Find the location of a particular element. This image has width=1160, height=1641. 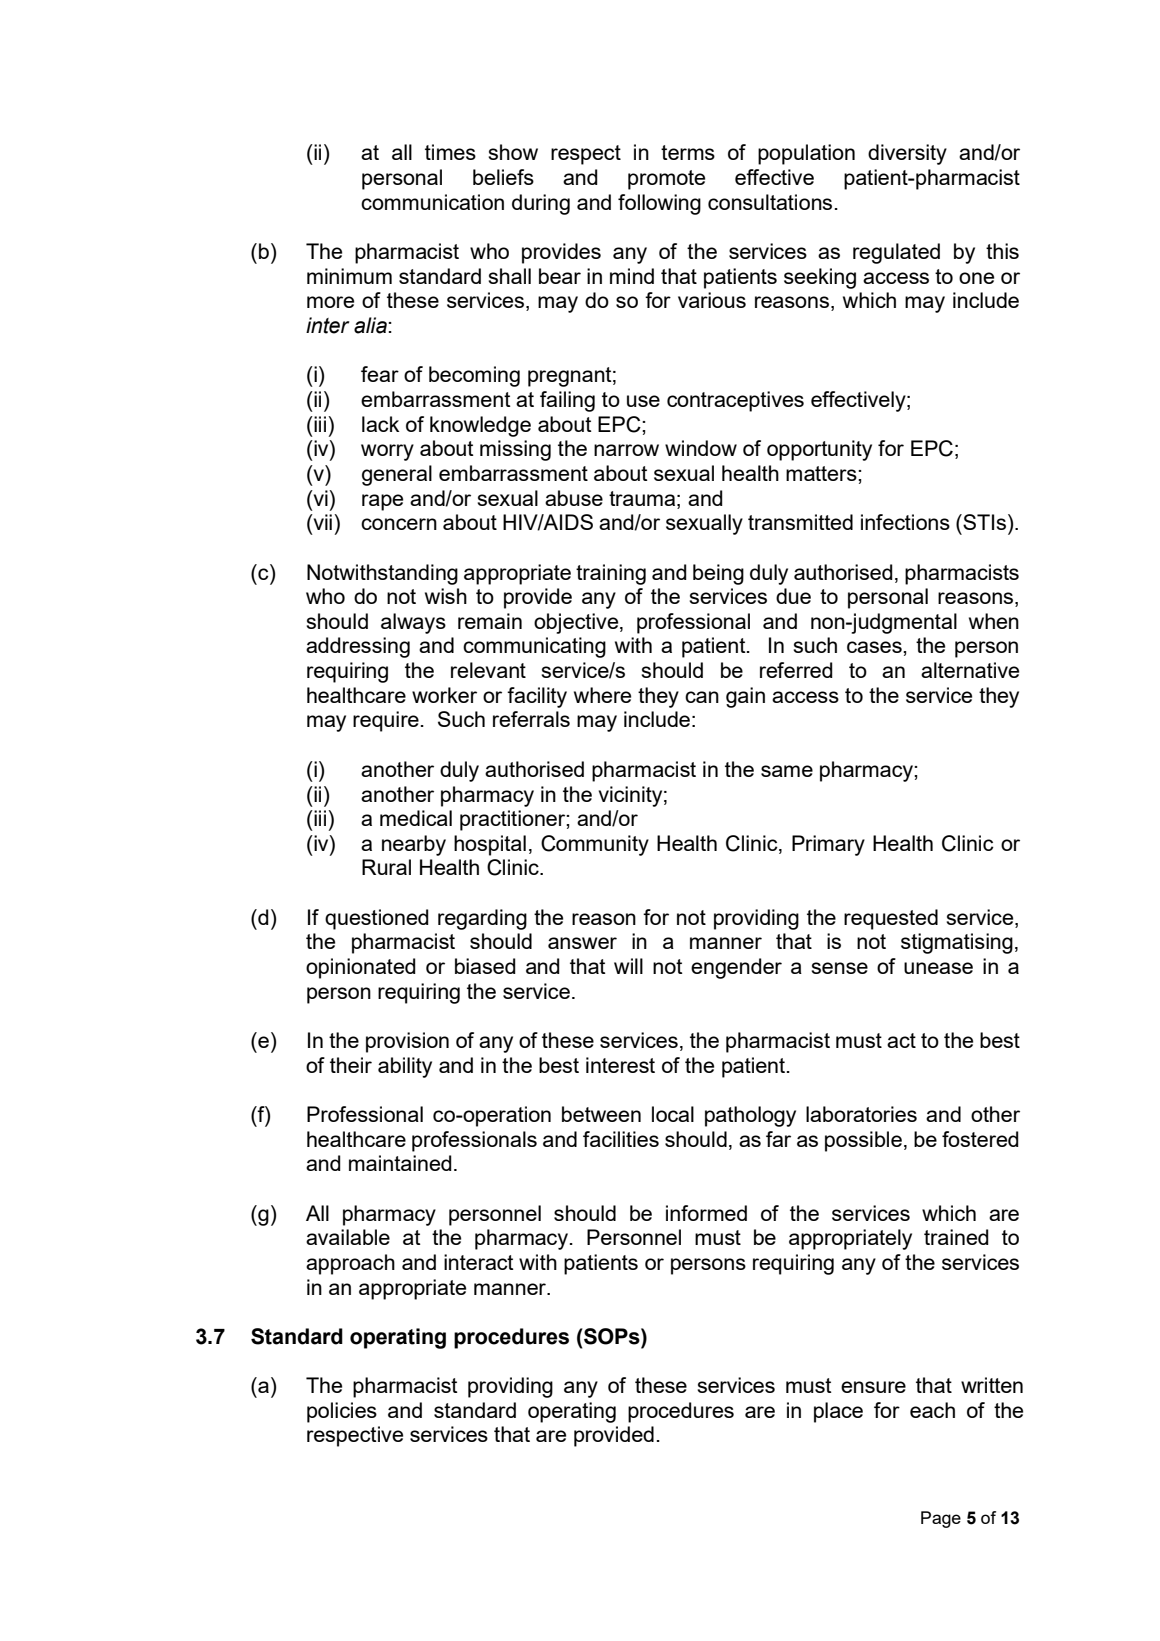

promote is located at coordinates (666, 180).
